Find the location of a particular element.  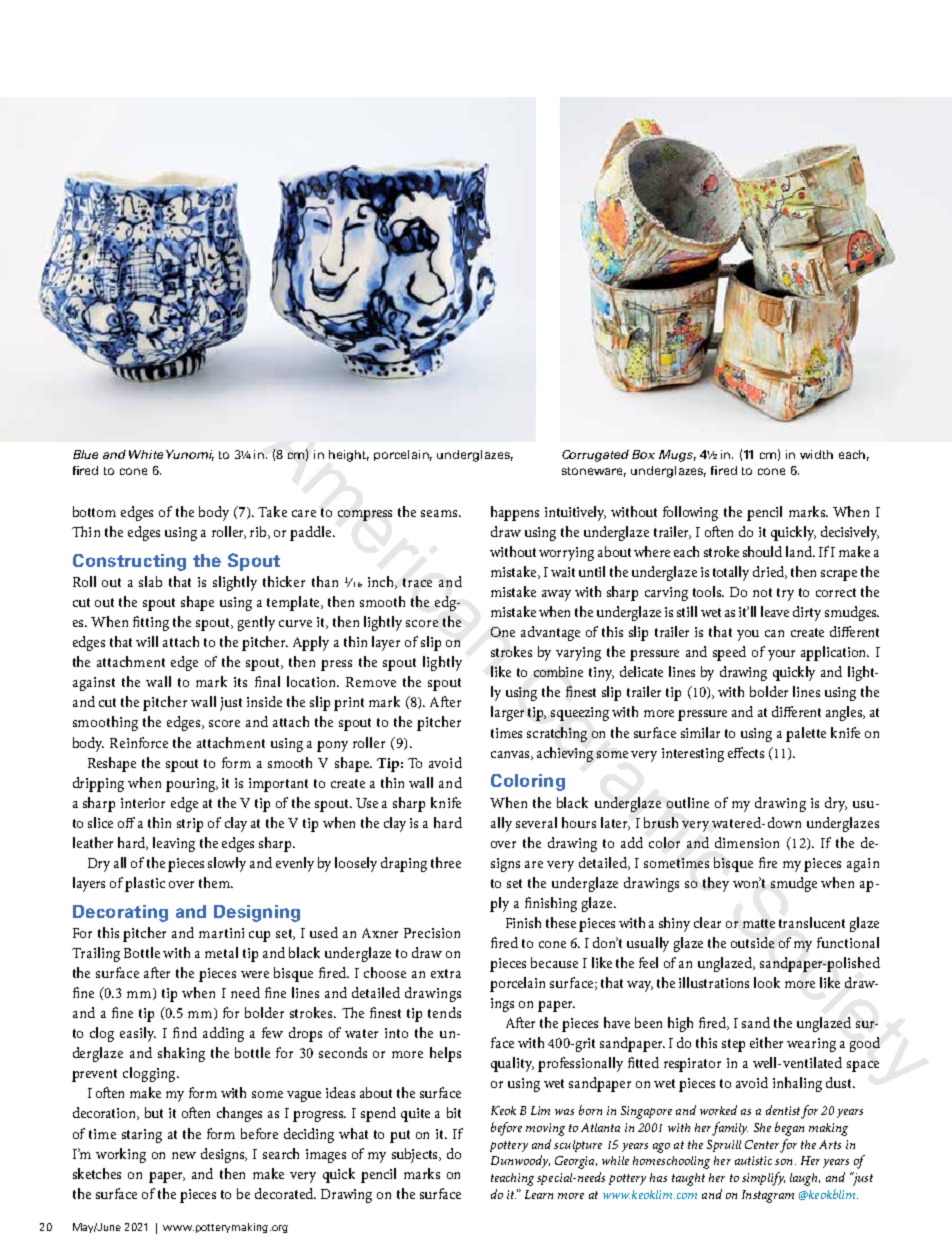

subjects is located at coordinates (416, 1155).
